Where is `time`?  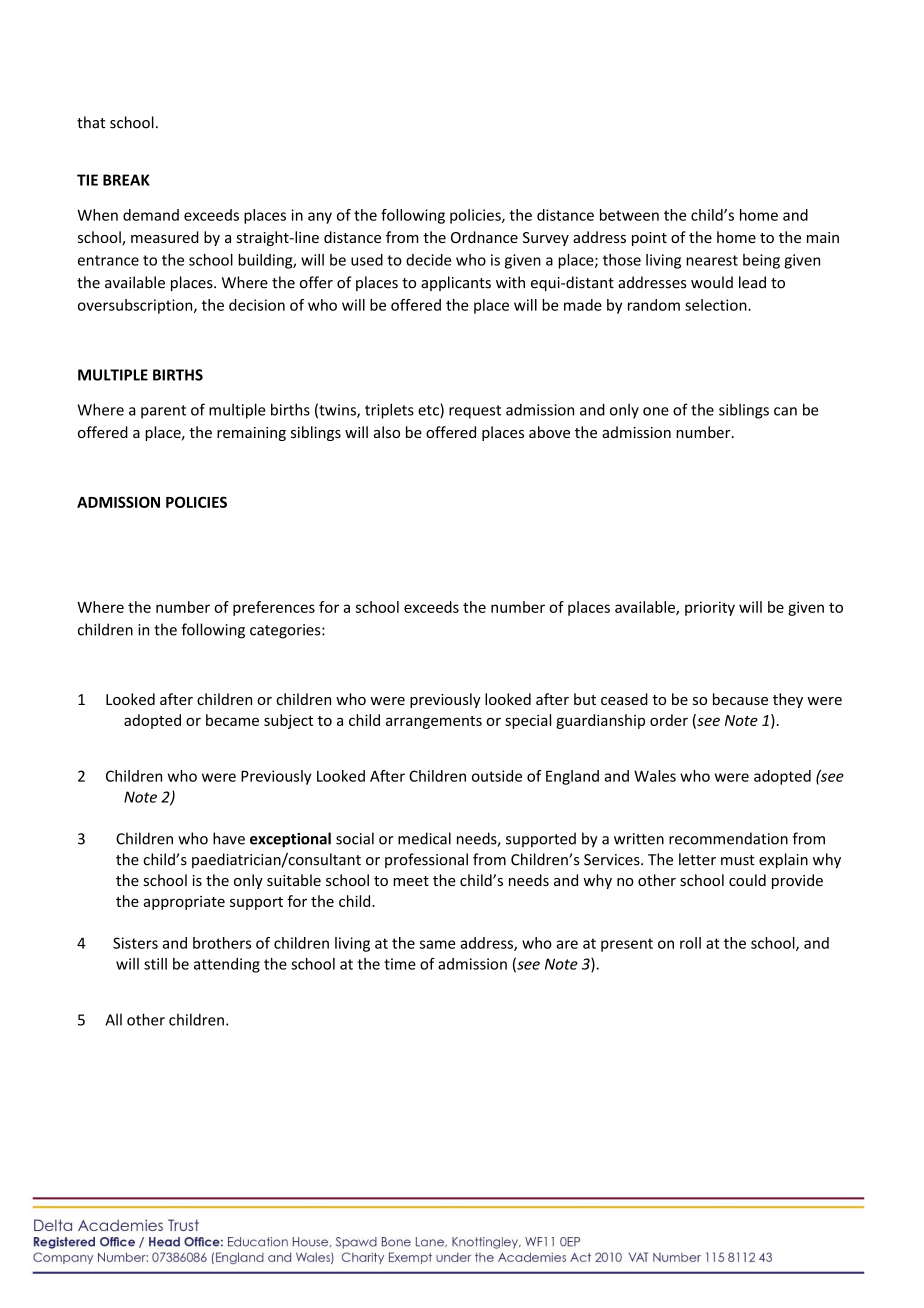 time is located at coordinates (400, 964).
